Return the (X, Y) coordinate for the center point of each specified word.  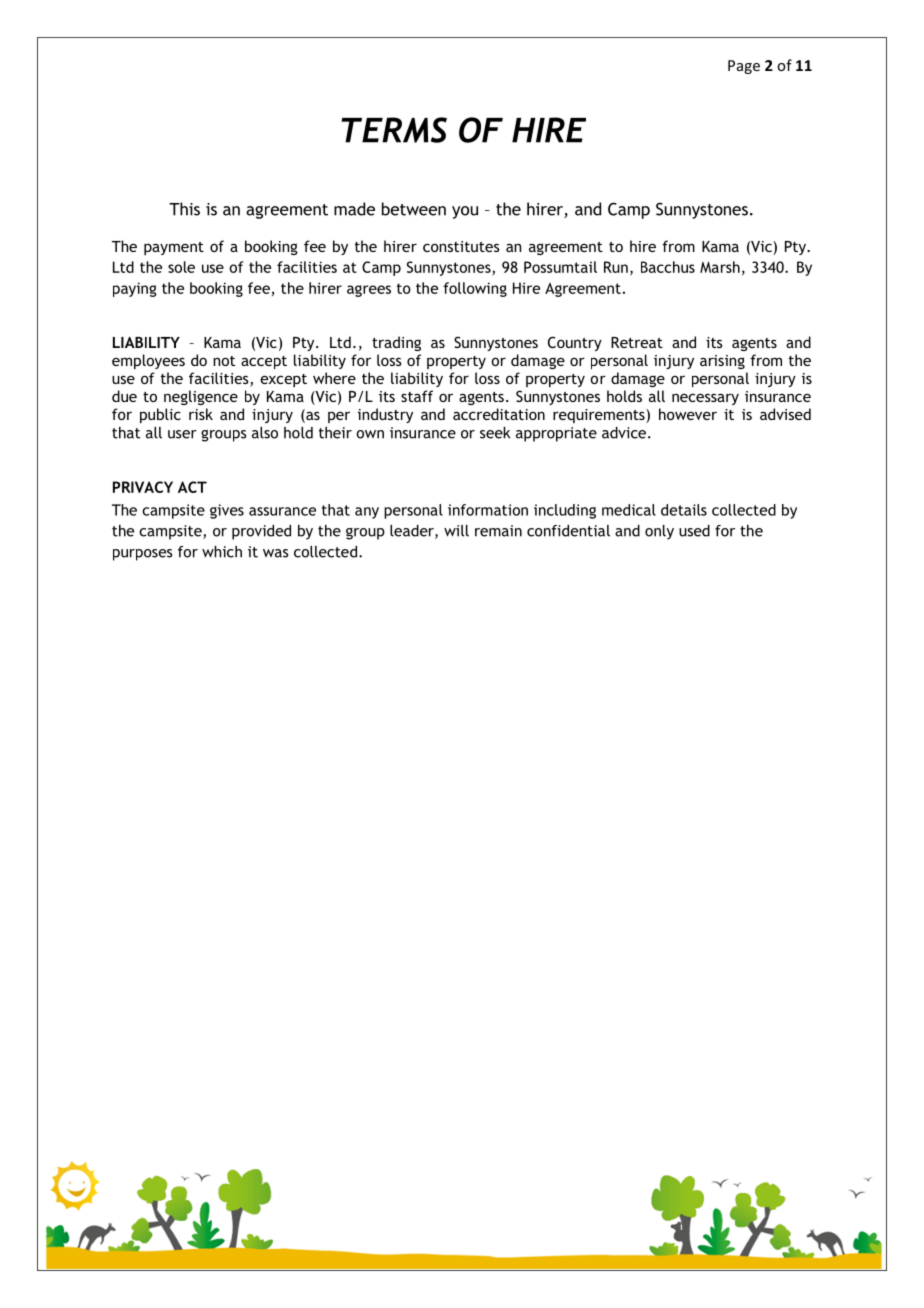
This (184, 209)
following (475, 289)
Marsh (720, 267)
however (688, 414)
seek (495, 433)
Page (744, 67)
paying (135, 289)
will (456, 531)
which (222, 552)
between (414, 209)
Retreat (637, 342)
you (465, 212)
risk (201, 414)
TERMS (394, 130)
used (694, 531)
